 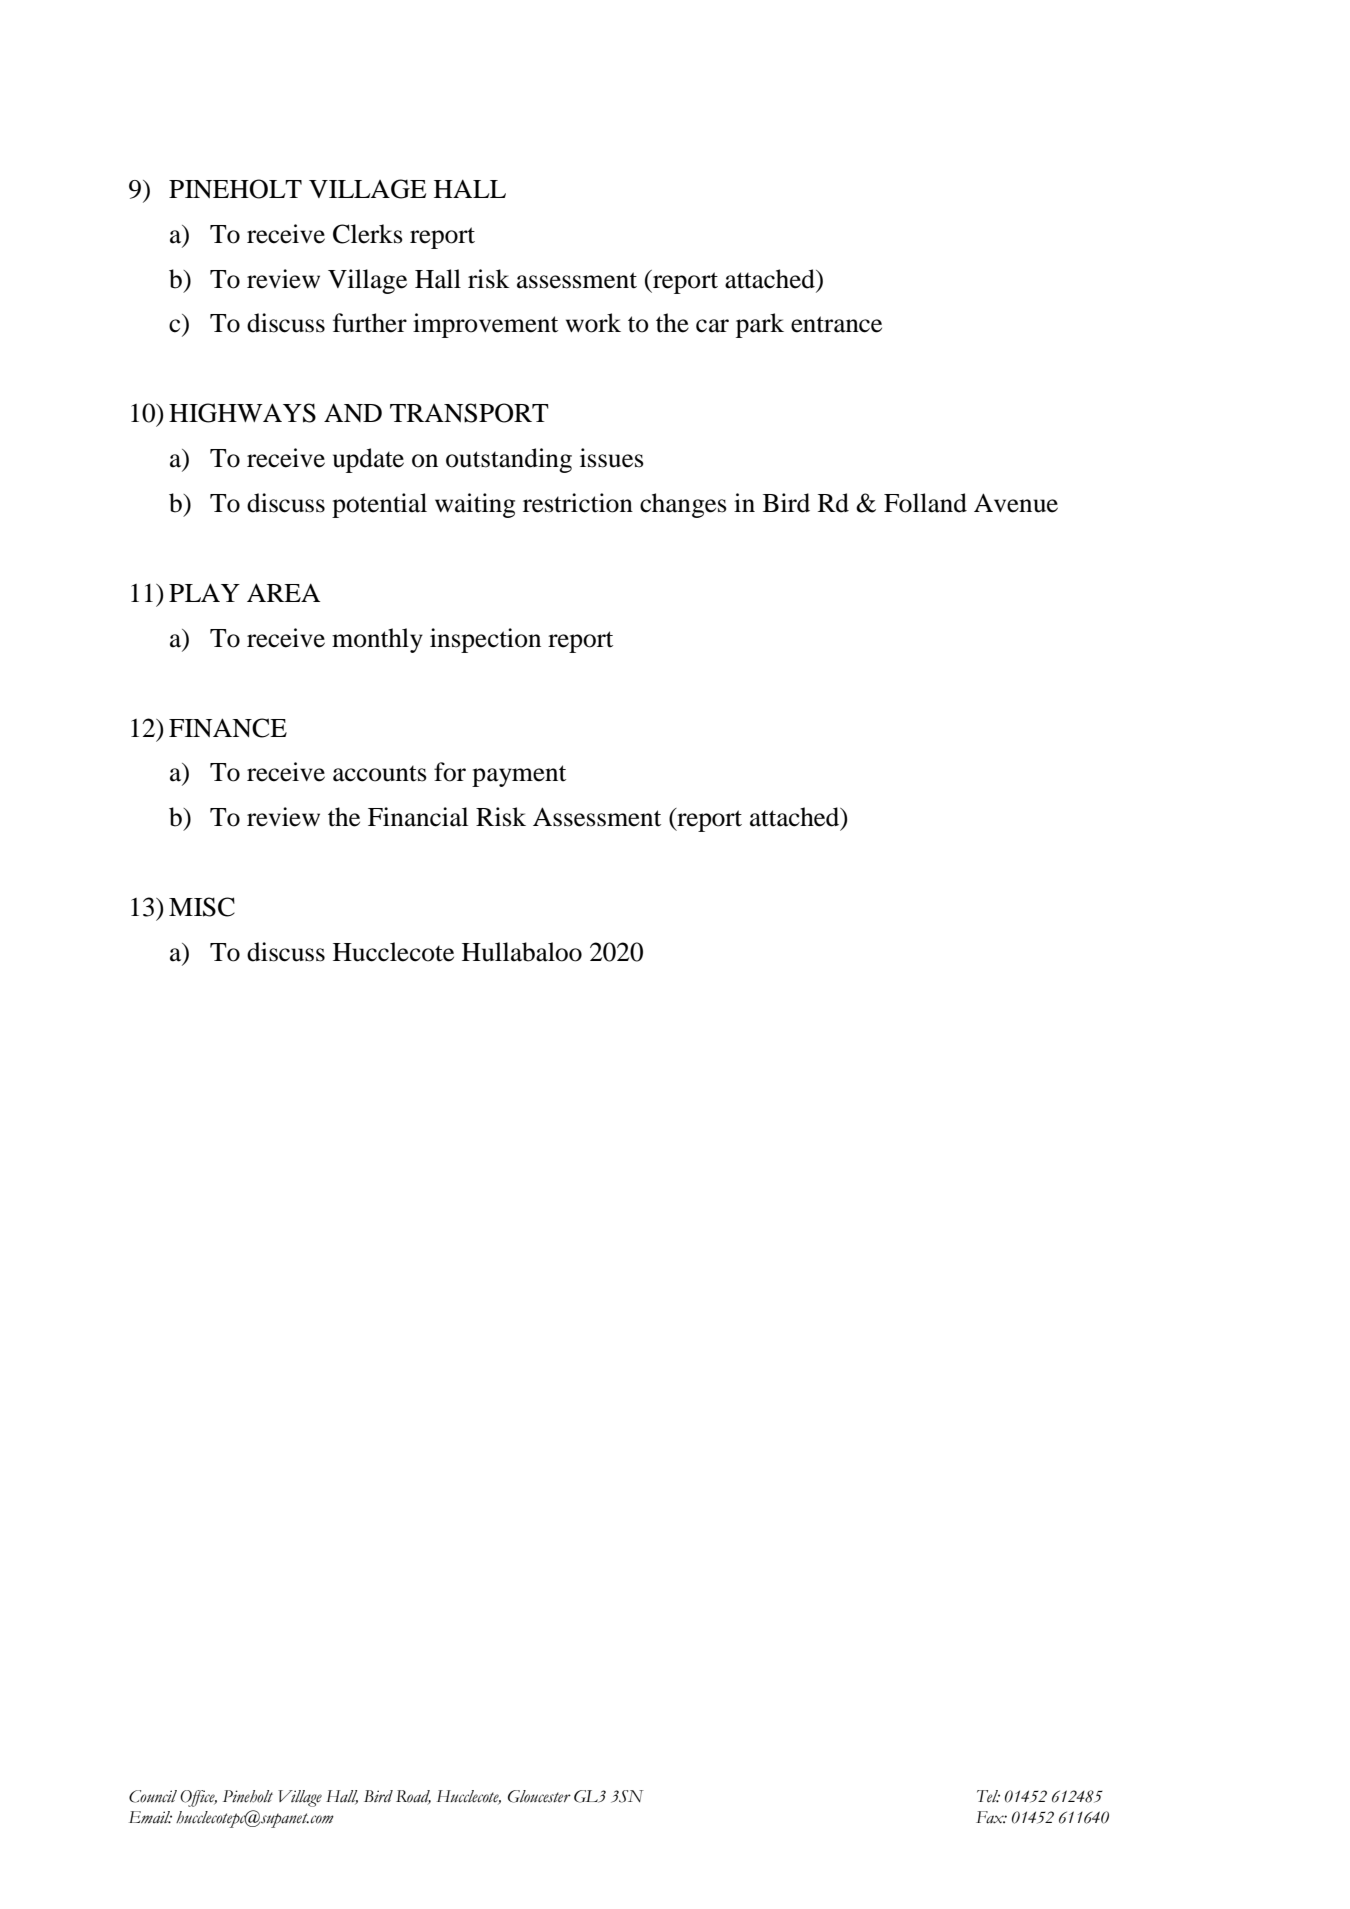 What do you see at coordinates (593, 323) in the screenshot?
I see `work` at bounding box center [593, 323].
